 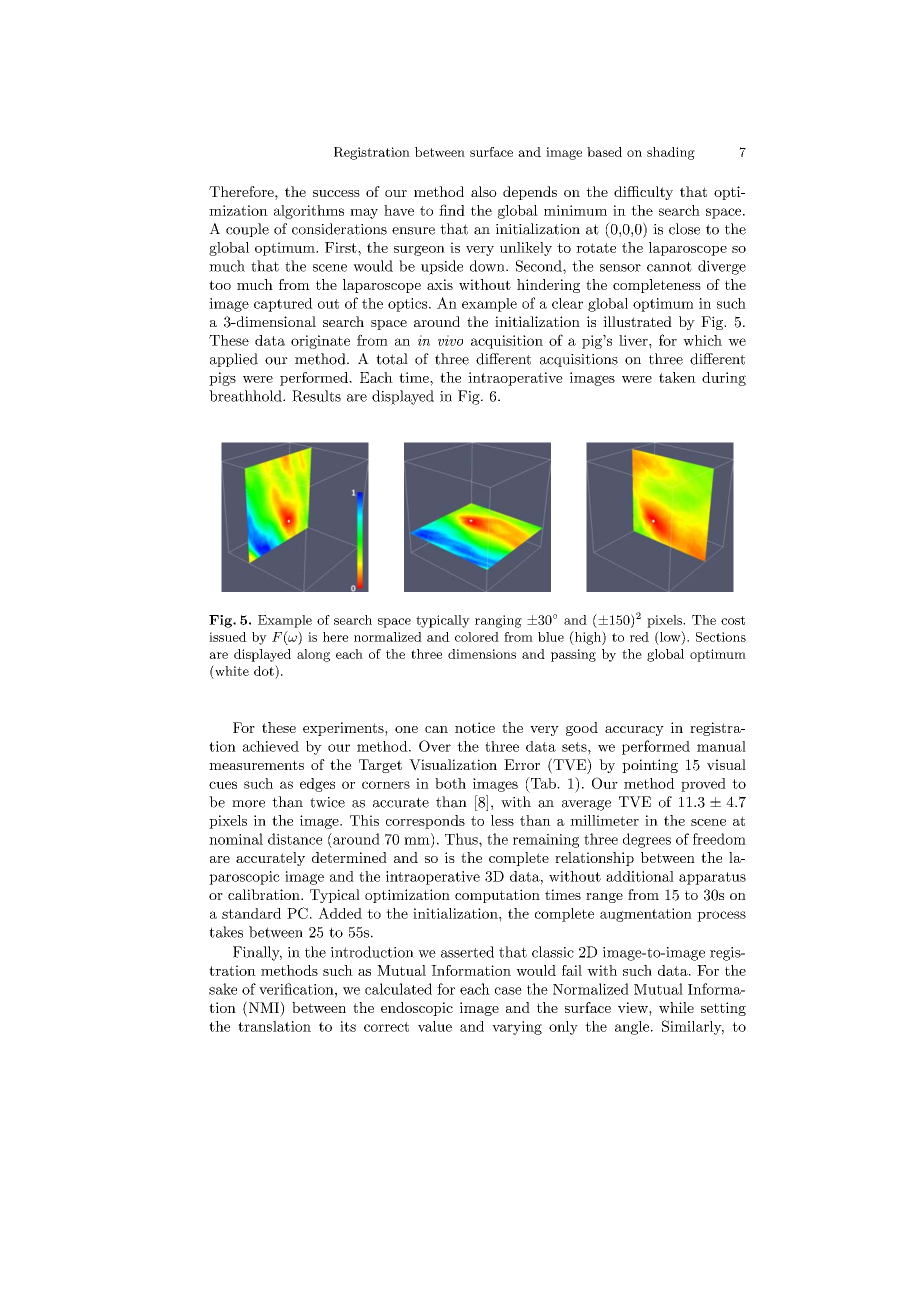 I want to click on ranging, so click(x=498, y=621).
